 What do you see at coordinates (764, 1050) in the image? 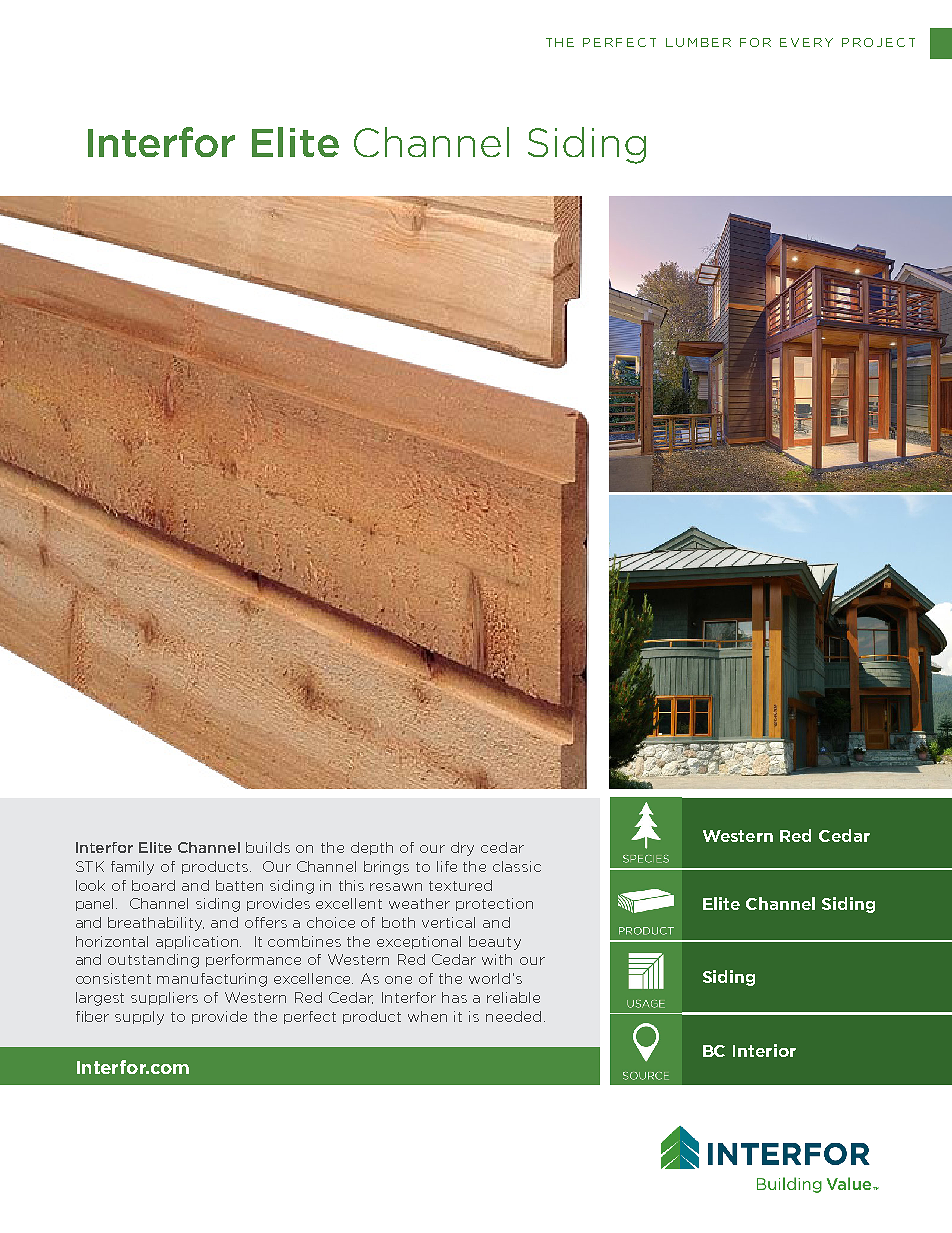
I see `Interior` at bounding box center [764, 1050].
